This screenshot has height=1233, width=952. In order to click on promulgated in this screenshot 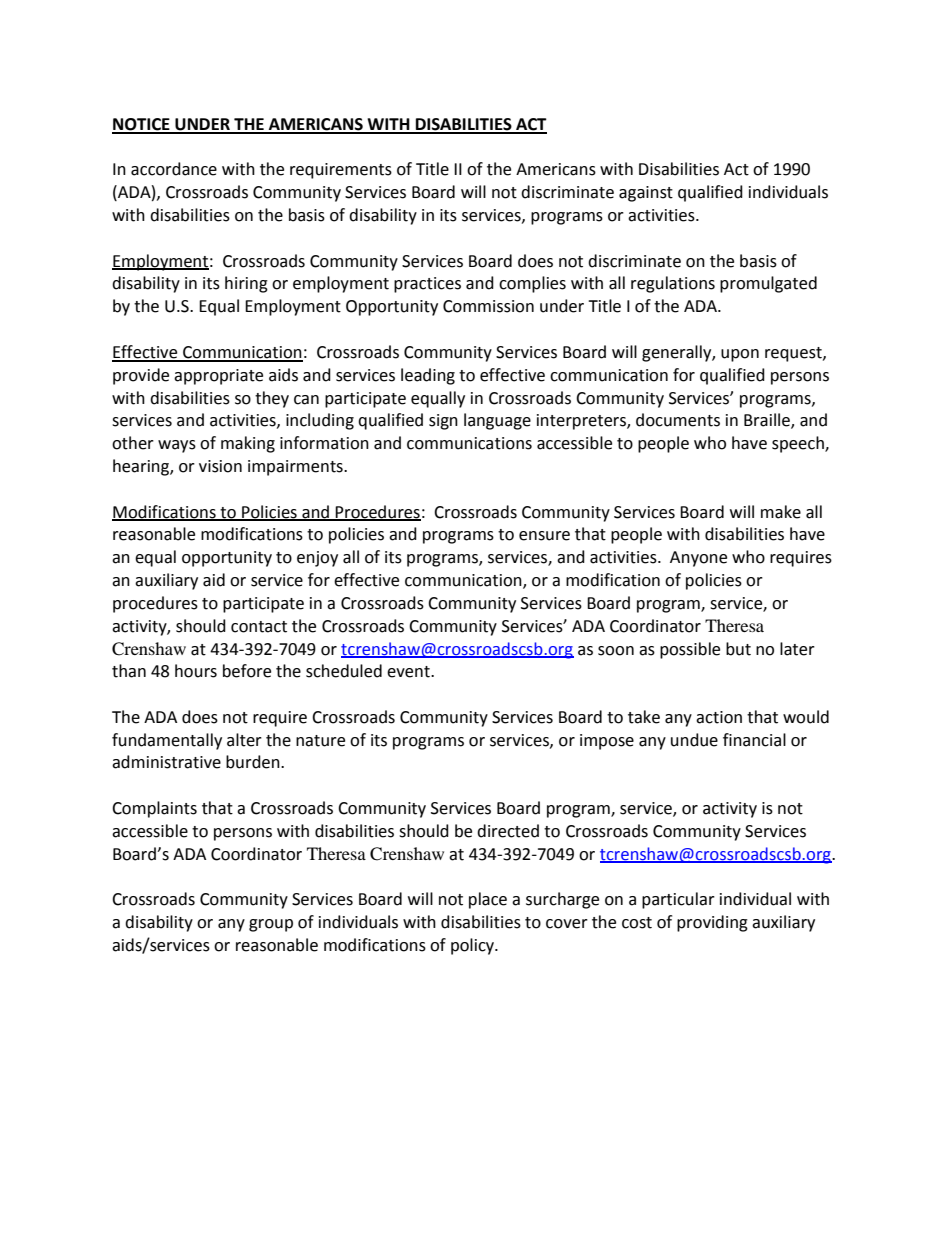, I will do `click(768, 284)`.
